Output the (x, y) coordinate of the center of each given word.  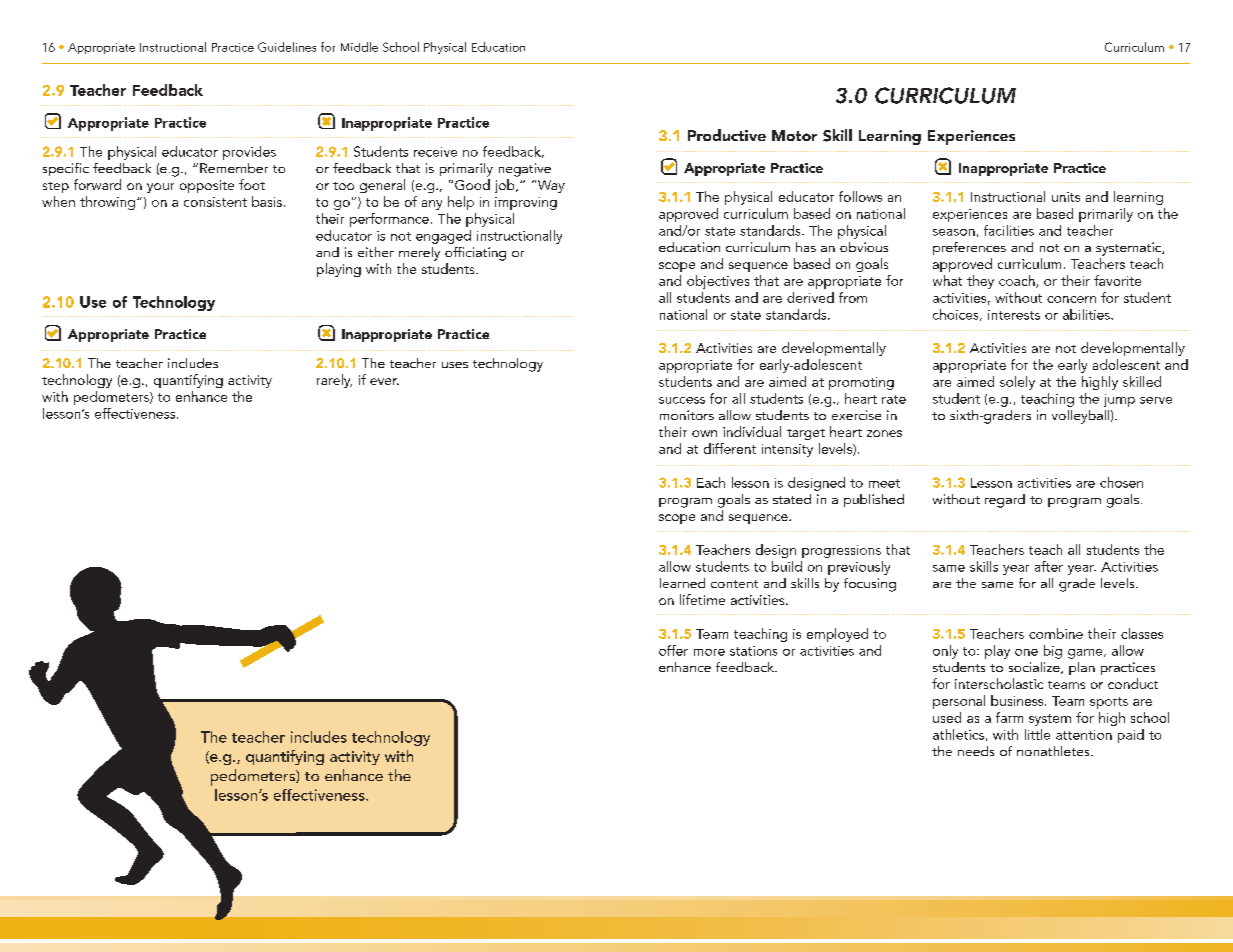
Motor (794, 135)
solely (1017, 383)
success (682, 400)
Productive (727, 135)
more (709, 652)
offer (673, 650)
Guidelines (287, 47)
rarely (334, 381)
